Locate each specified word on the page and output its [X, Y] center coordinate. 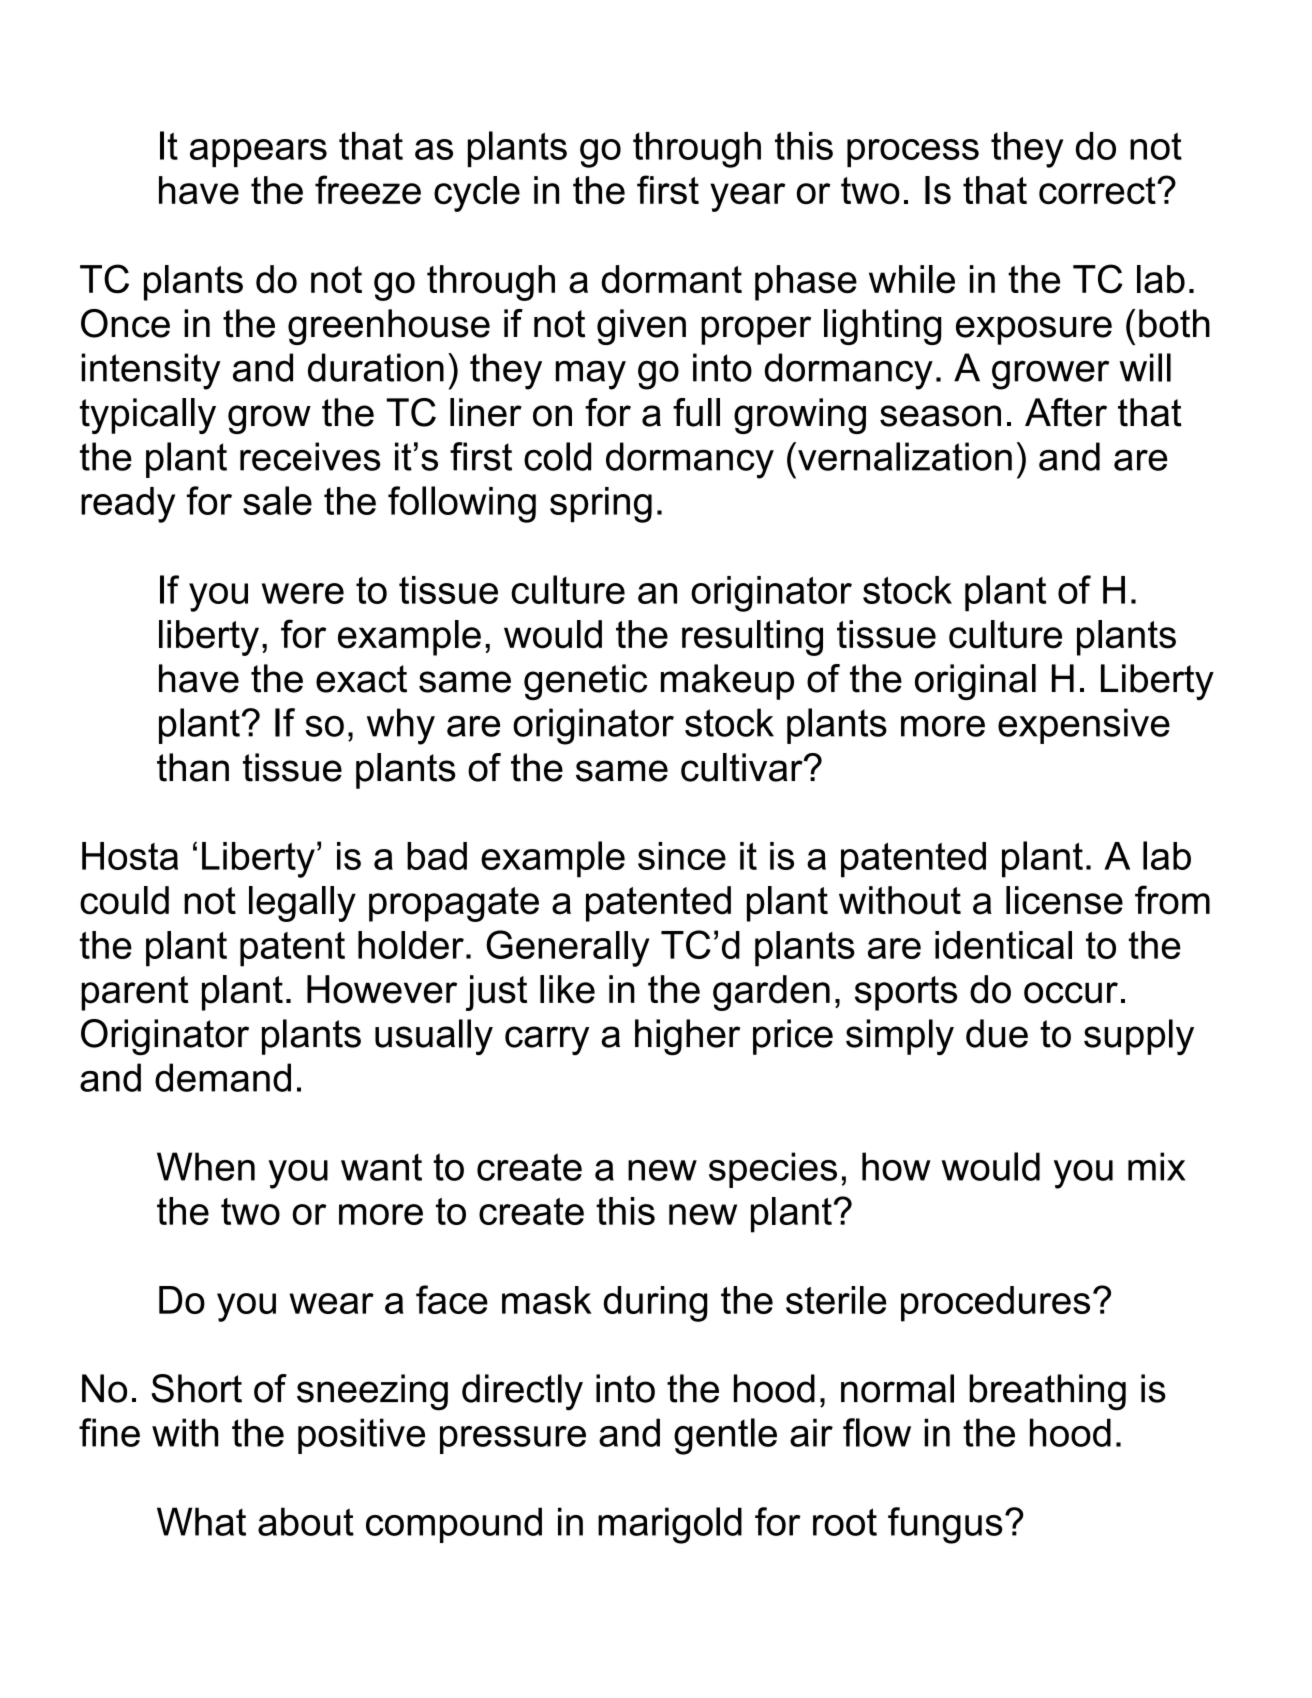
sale [277, 500]
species [773, 1170]
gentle [725, 1436]
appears [258, 153]
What [201, 1521]
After [1066, 412]
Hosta [130, 856]
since [682, 856]
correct [1098, 190]
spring [601, 505]
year [748, 197]
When [206, 1166]
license [1064, 900]
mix [1157, 1166]
